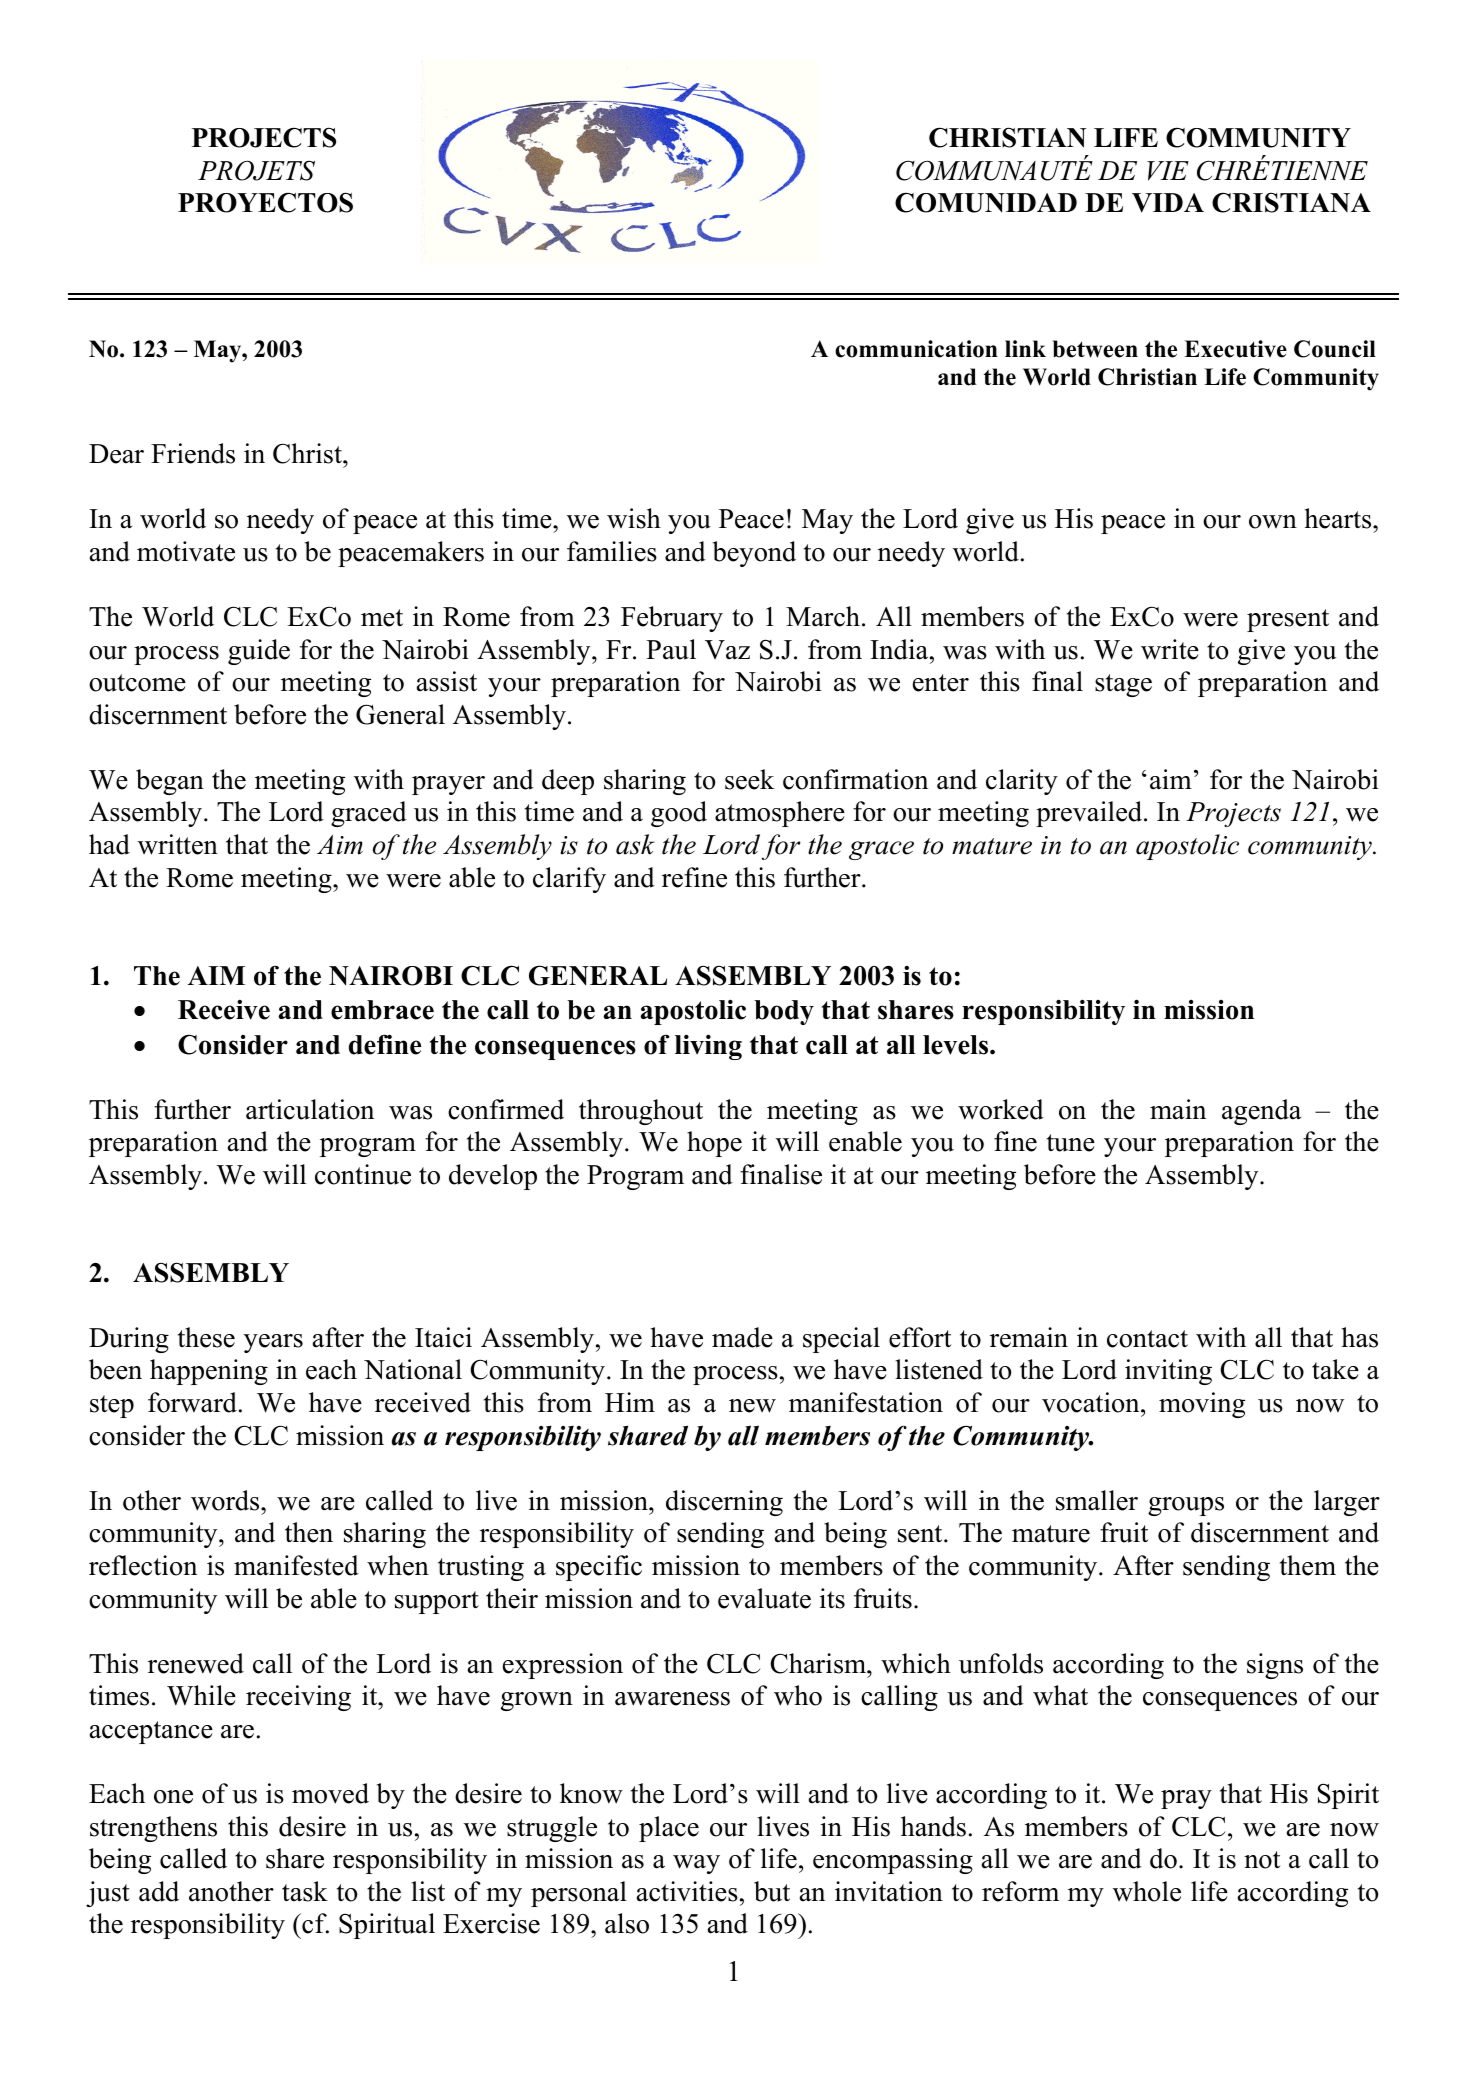 Image resolution: width=1467 pixels, height=2075 pixels. What do you see at coordinates (1168, 203) in the document?
I see `VIDA` at bounding box center [1168, 203].
